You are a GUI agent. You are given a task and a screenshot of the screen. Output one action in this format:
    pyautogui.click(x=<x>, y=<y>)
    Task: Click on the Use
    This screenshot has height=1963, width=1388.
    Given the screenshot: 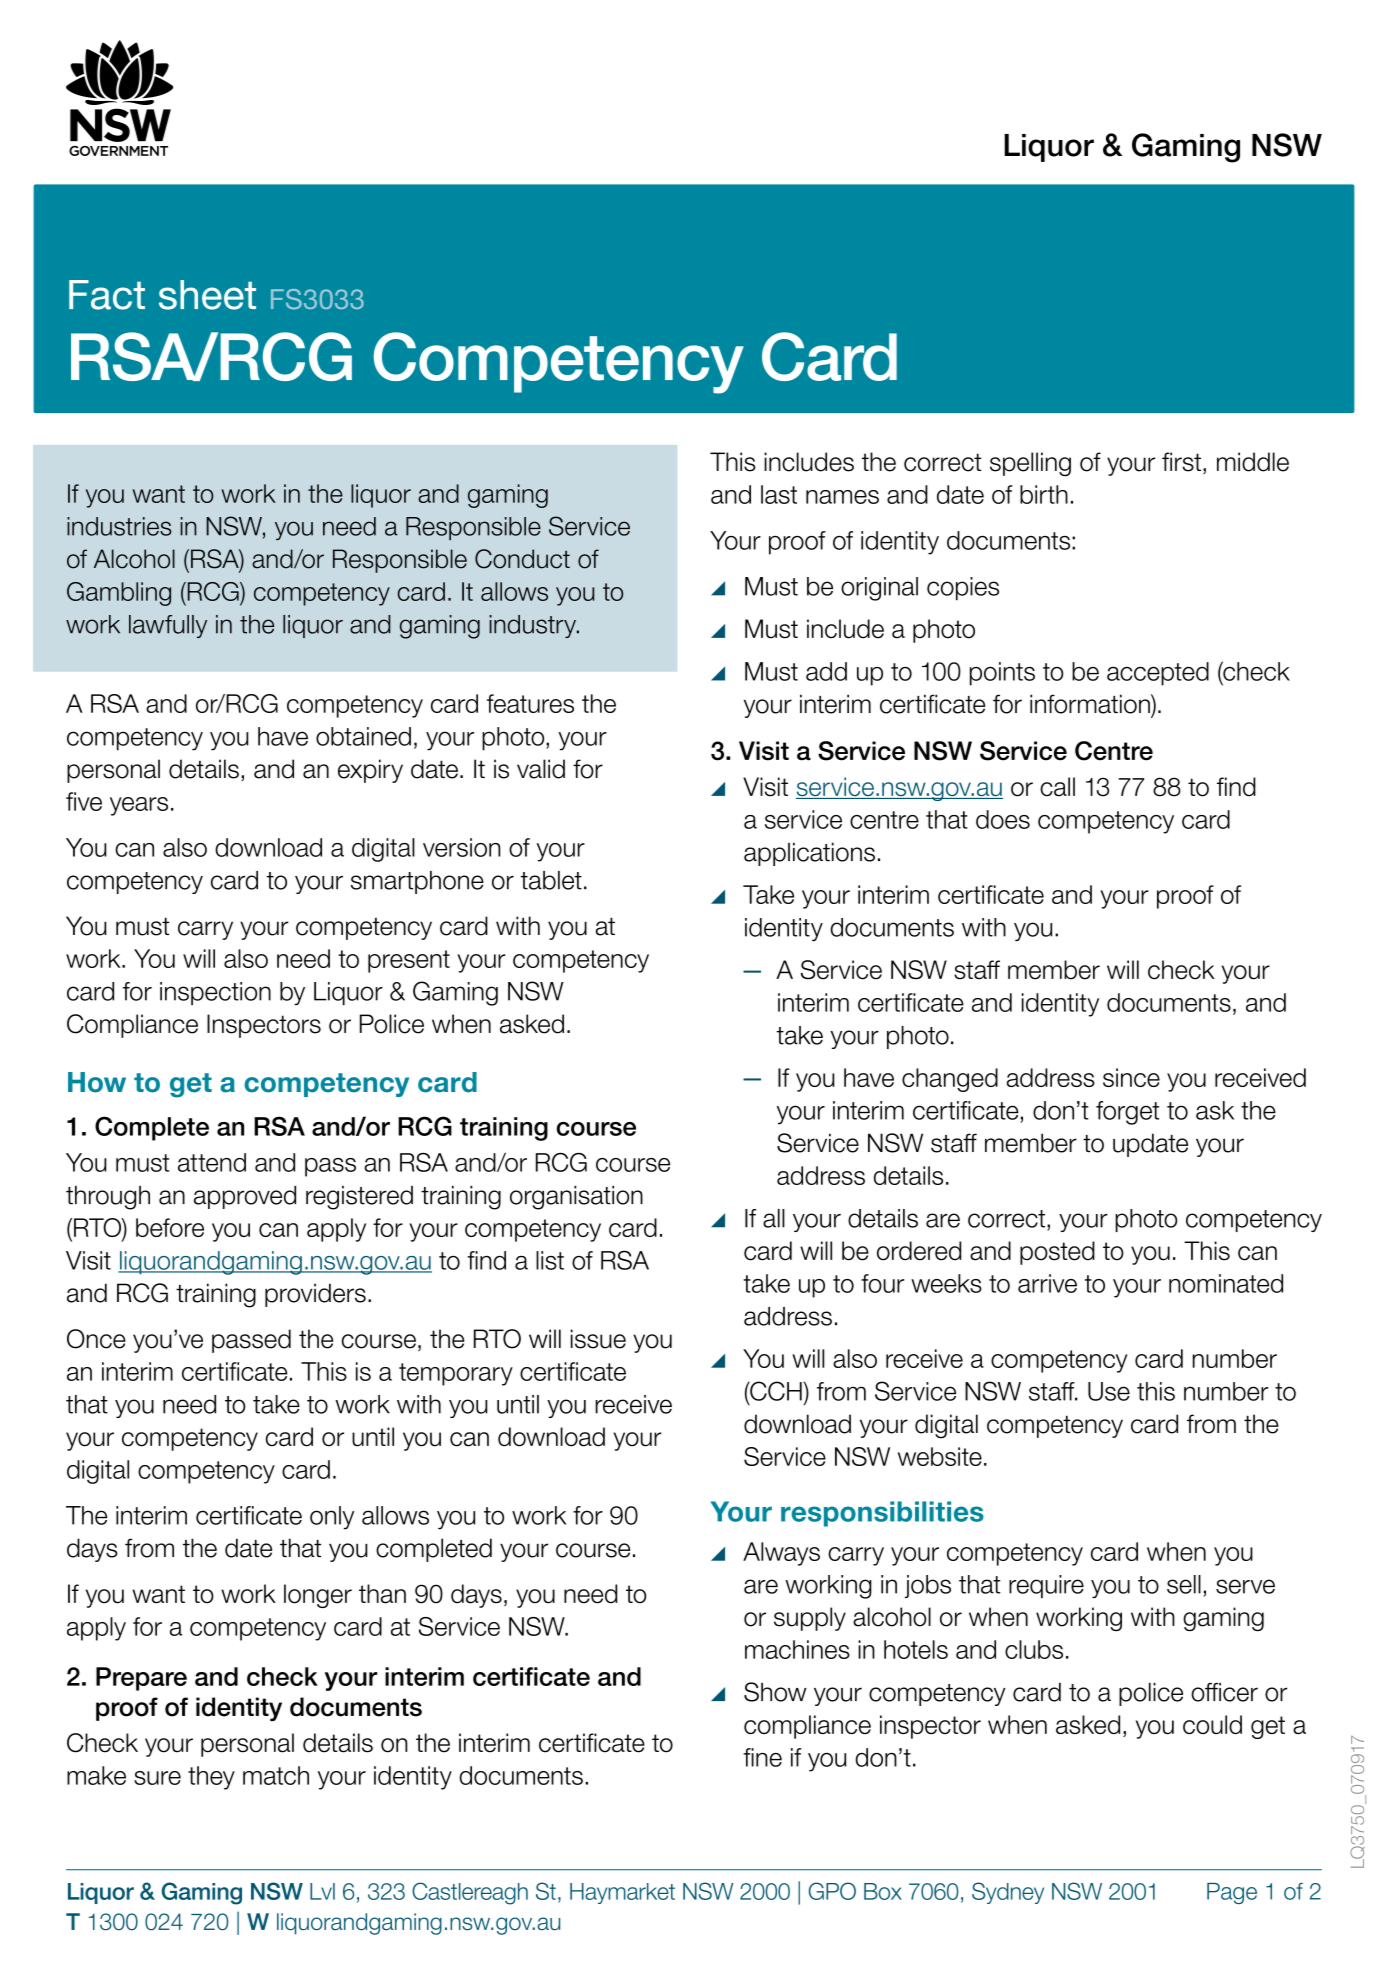 What is the action you would take?
    pyautogui.click(x=1109, y=1391)
